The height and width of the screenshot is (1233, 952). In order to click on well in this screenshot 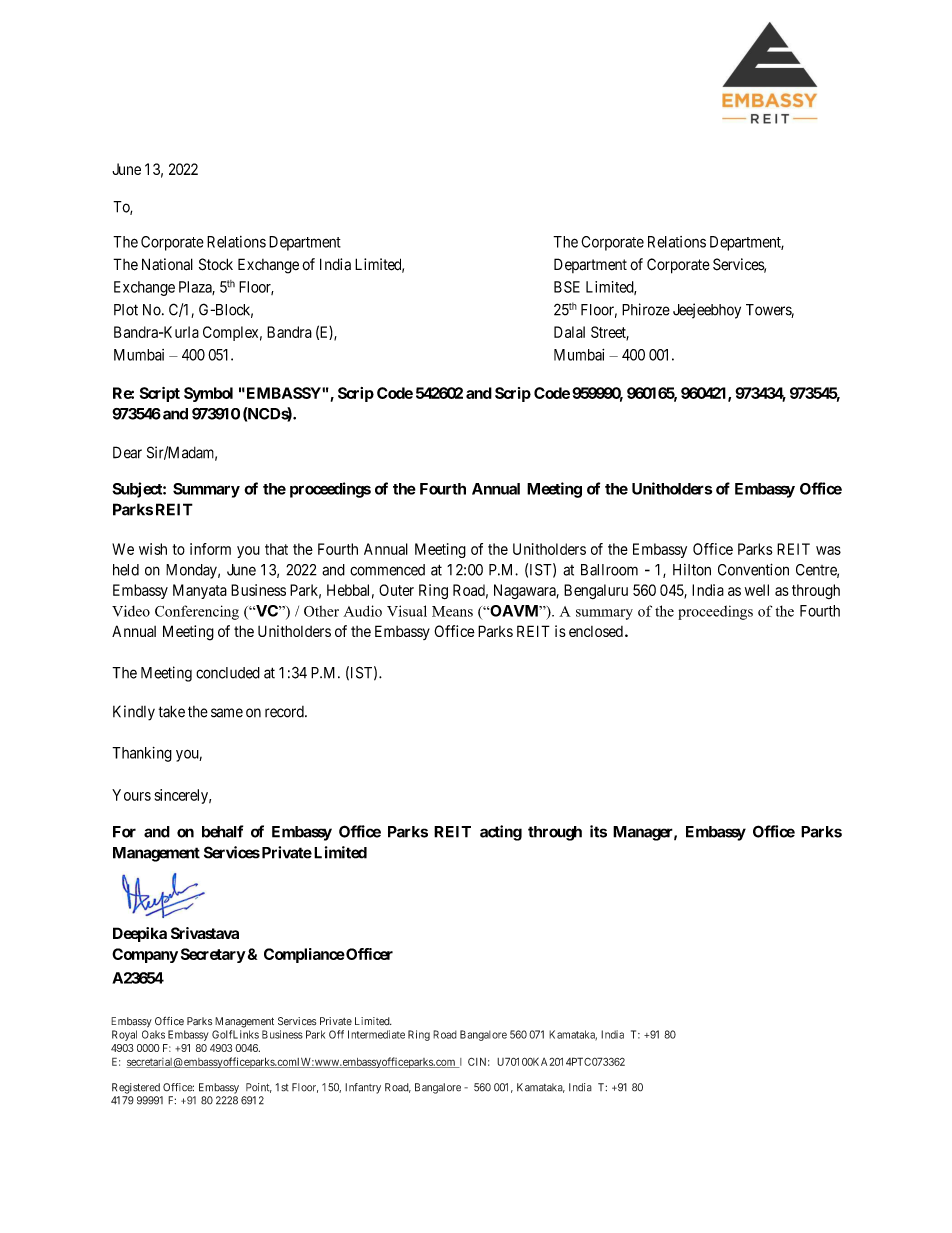, I will do `click(757, 590)`.
